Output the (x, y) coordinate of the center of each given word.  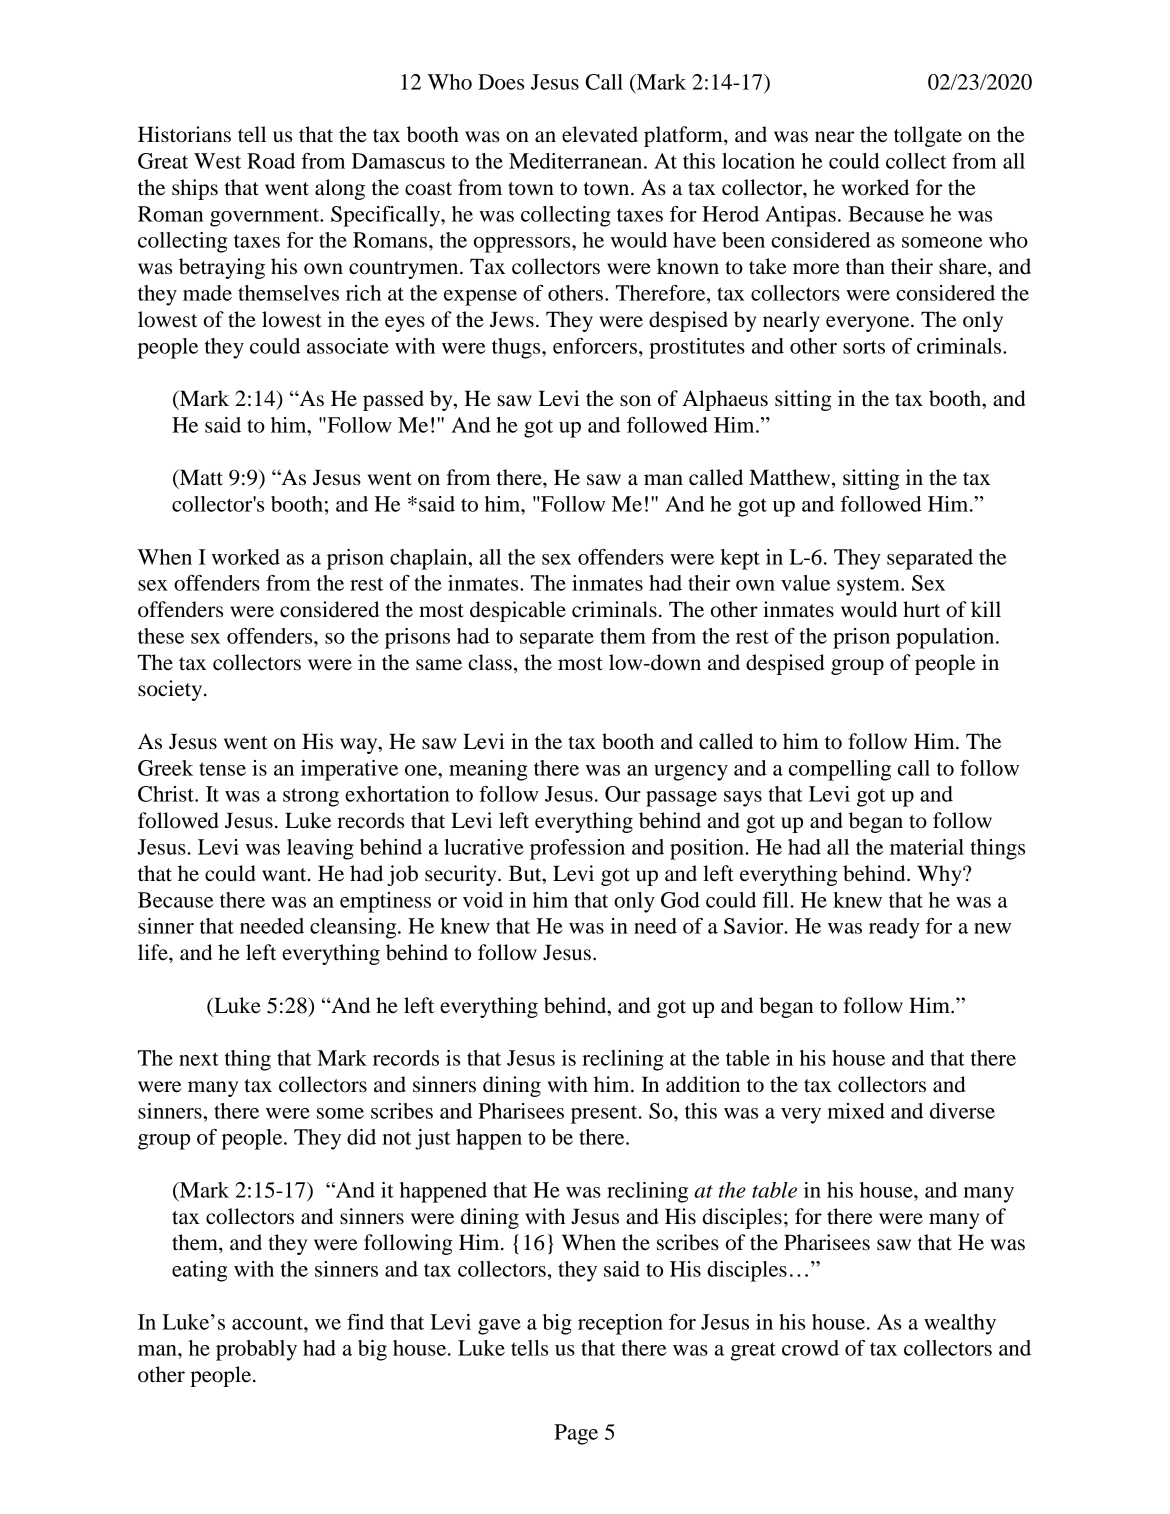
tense (222, 769)
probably (256, 1350)
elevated (600, 134)
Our (623, 794)
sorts (864, 347)
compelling (840, 770)
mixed (856, 1111)
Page (576, 1434)
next (199, 1059)
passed (393, 400)
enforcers (595, 346)
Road (271, 161)
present (605, 1114)
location (758, 161)
